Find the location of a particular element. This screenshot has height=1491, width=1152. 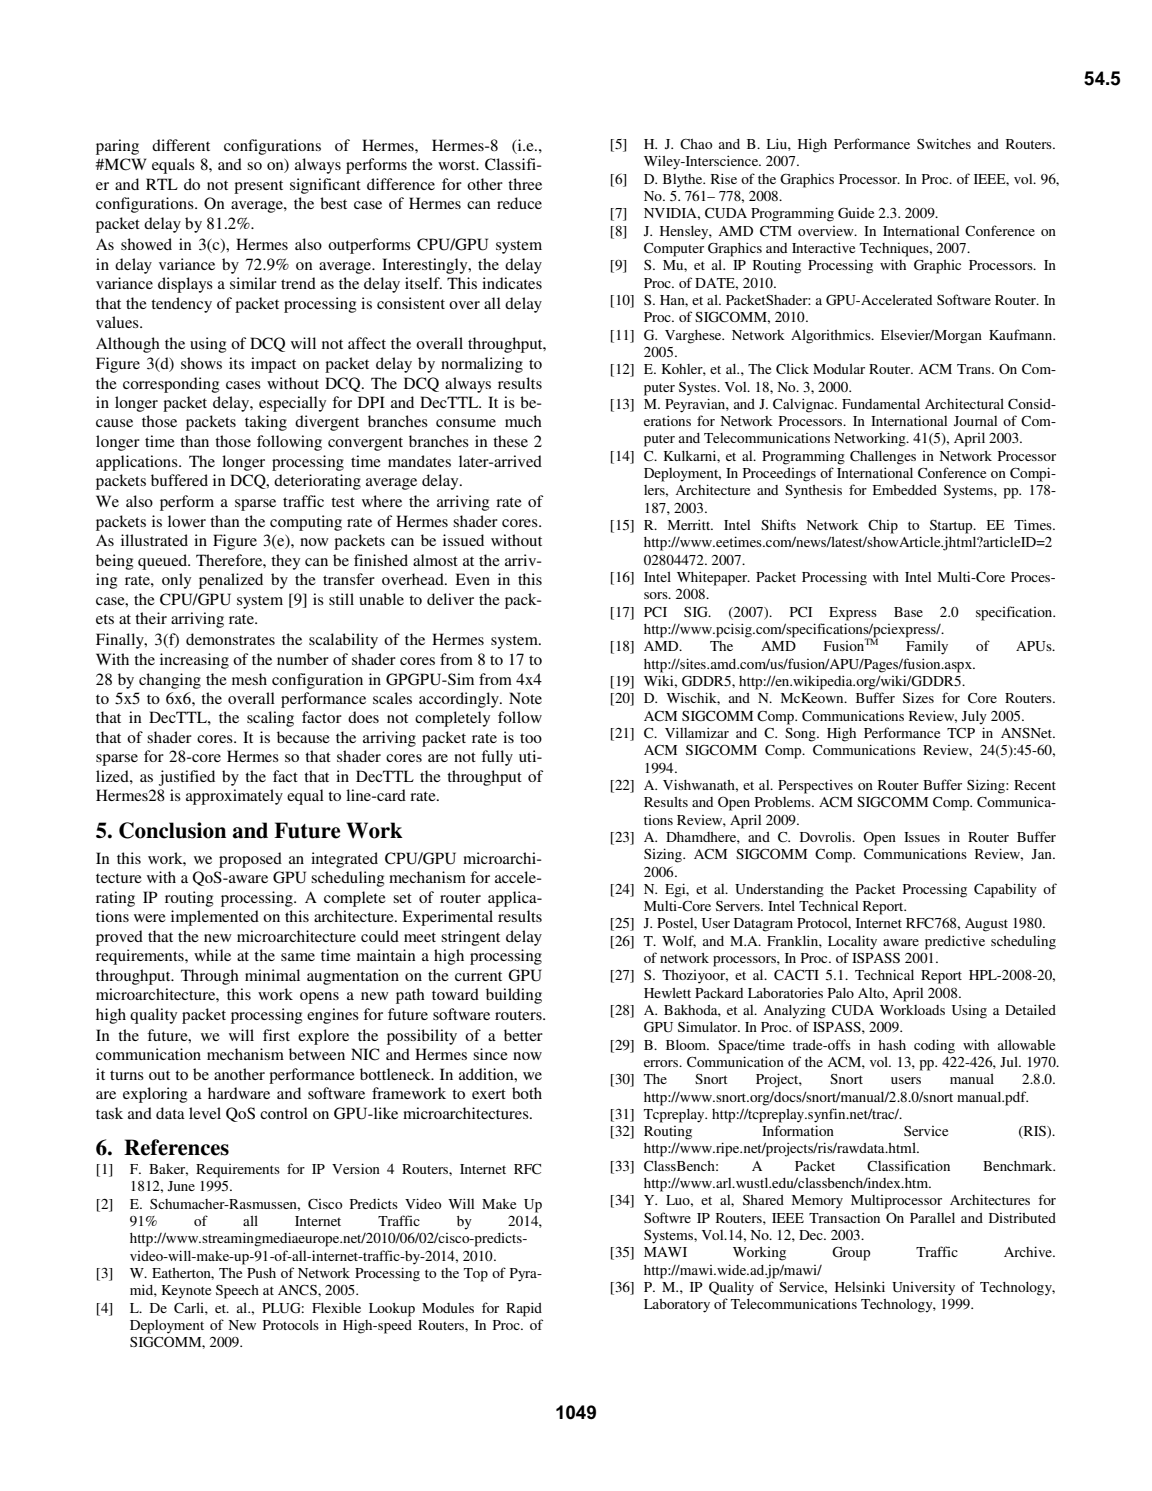

Challenges is located at coordinates (883, 457).
